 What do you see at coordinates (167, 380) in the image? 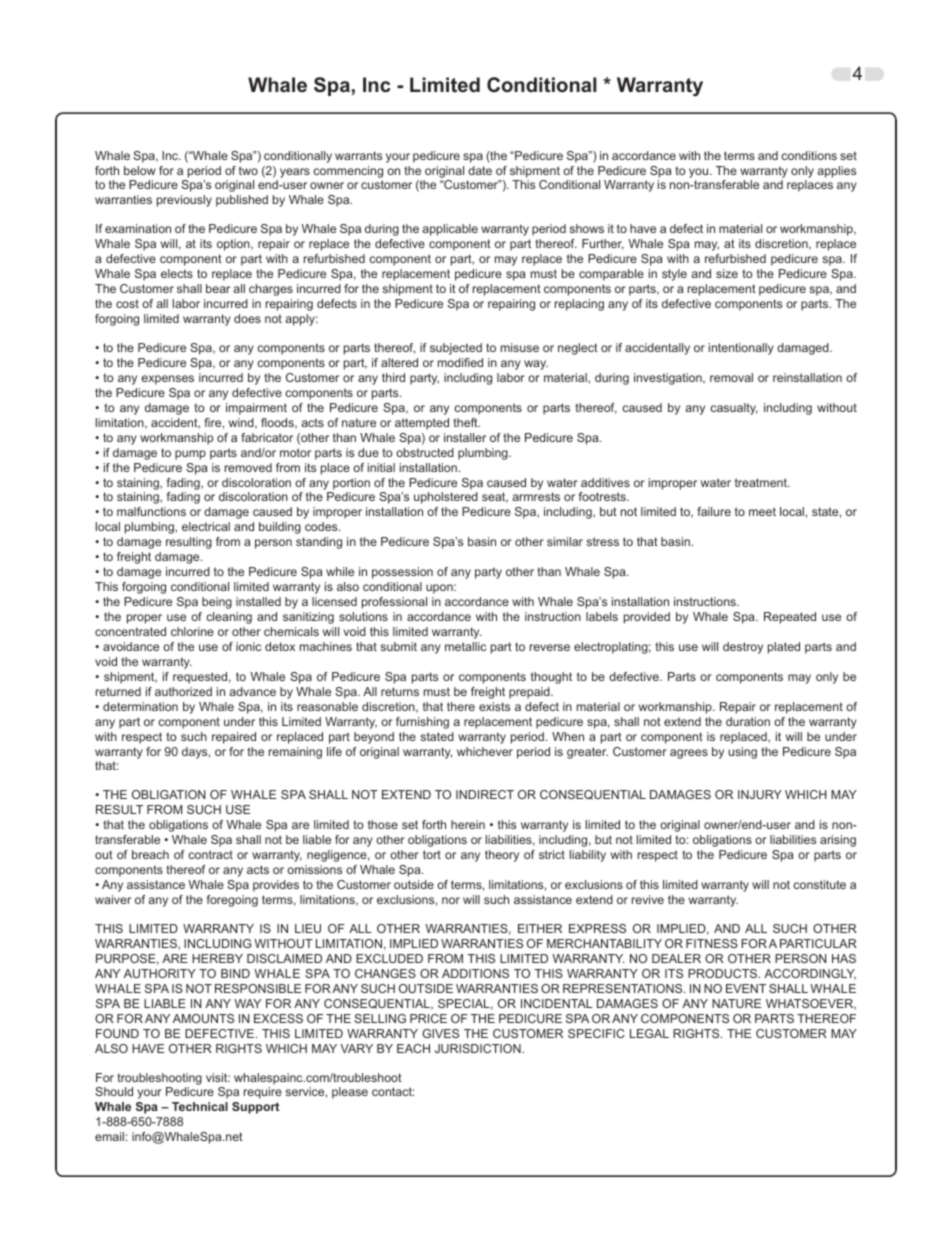
I see `expenses` at bounding box center [167, 380].
